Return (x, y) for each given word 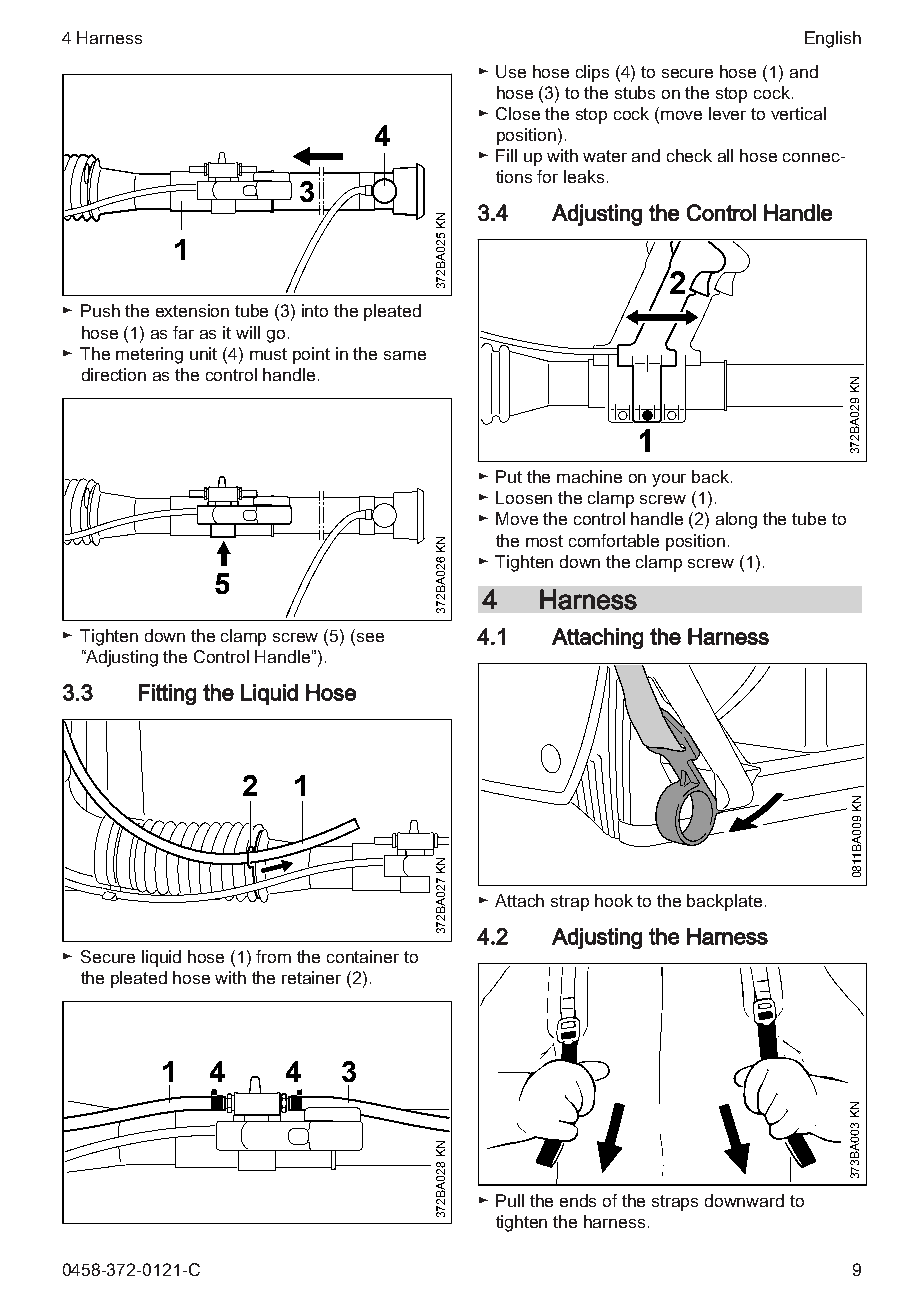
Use (511, 71)
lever (727, 113)
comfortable (614, 540)
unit (203, 353)
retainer (311, 977)
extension (192, 310)
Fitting (167, 694)
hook (614, 900)
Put (509, 476)
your (669, 480)
